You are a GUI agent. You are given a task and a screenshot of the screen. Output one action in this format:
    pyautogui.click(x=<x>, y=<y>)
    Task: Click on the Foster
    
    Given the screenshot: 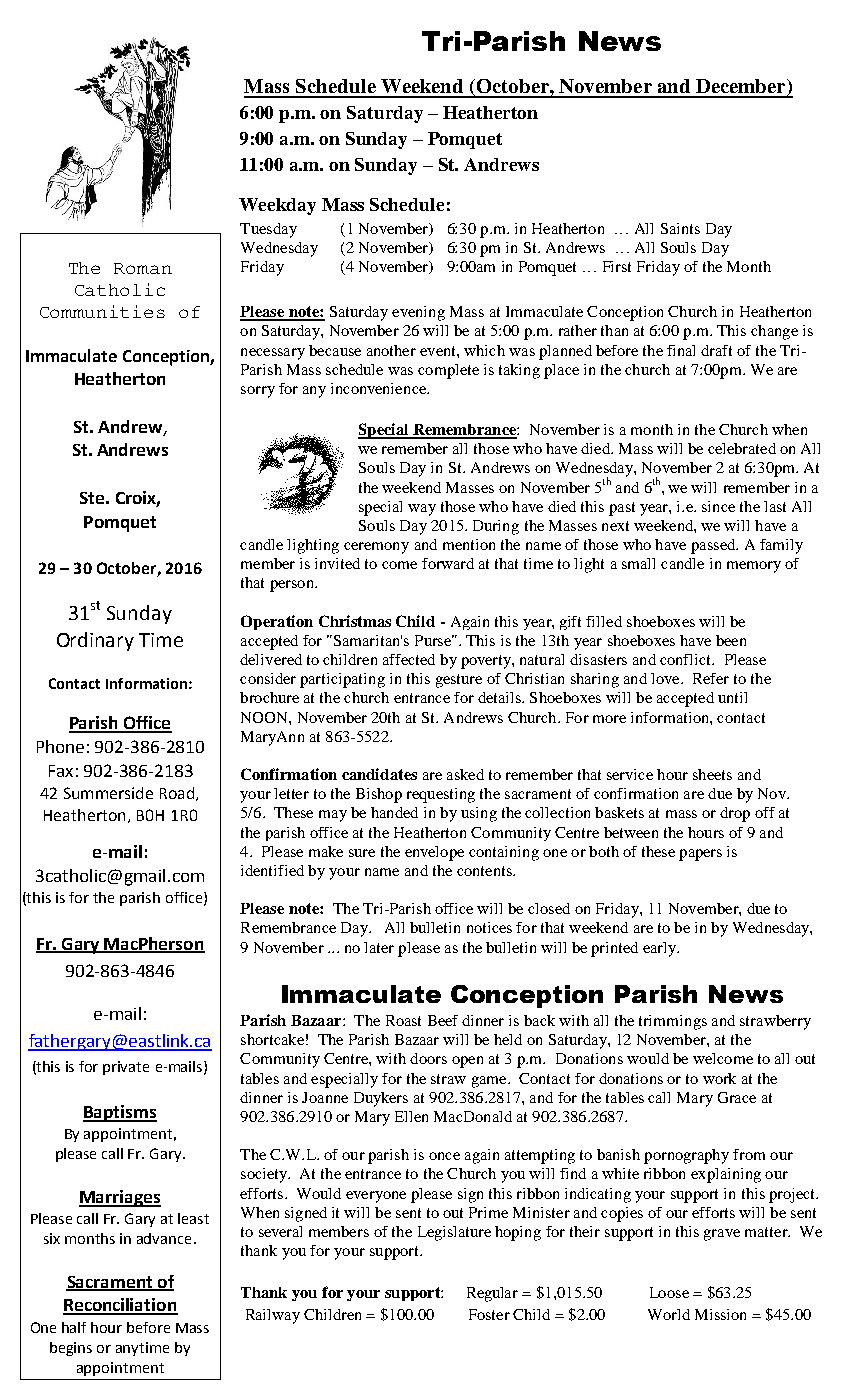 What is the action you would take?
    pyautogui.click(x=489, y=1314)
